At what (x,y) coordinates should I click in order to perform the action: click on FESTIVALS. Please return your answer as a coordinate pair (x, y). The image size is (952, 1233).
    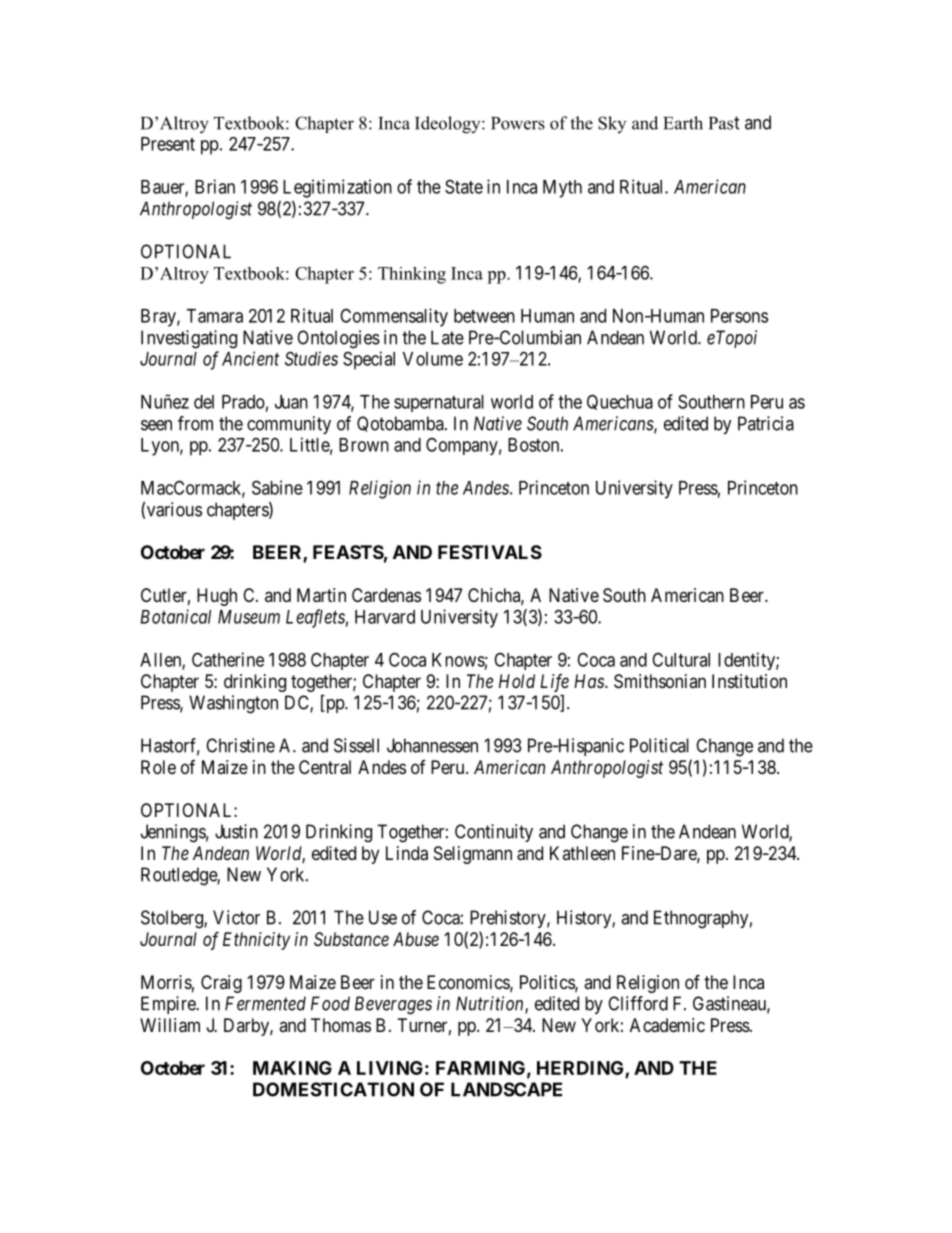
    Looking at the image, I should click on (490, 552).
